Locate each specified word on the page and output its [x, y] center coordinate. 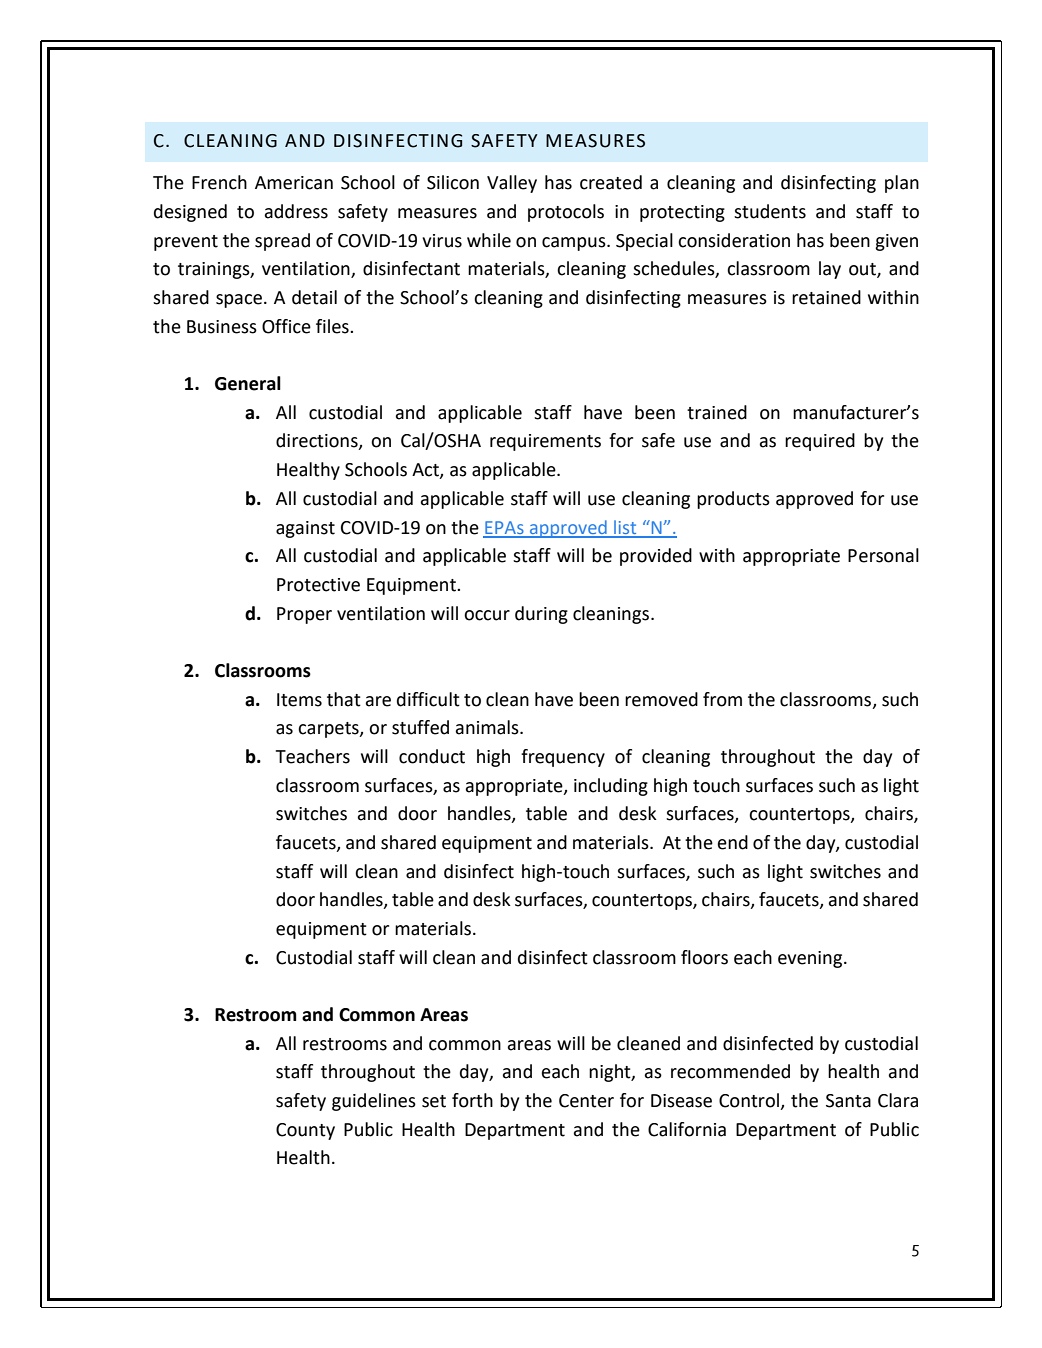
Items [299, 700]
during [541, 615]
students [770, 211]
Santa [848, 1101]
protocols [566, 213]
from [722, 699]
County [305, 1131]
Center [586, 1101]
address [296, 211]
